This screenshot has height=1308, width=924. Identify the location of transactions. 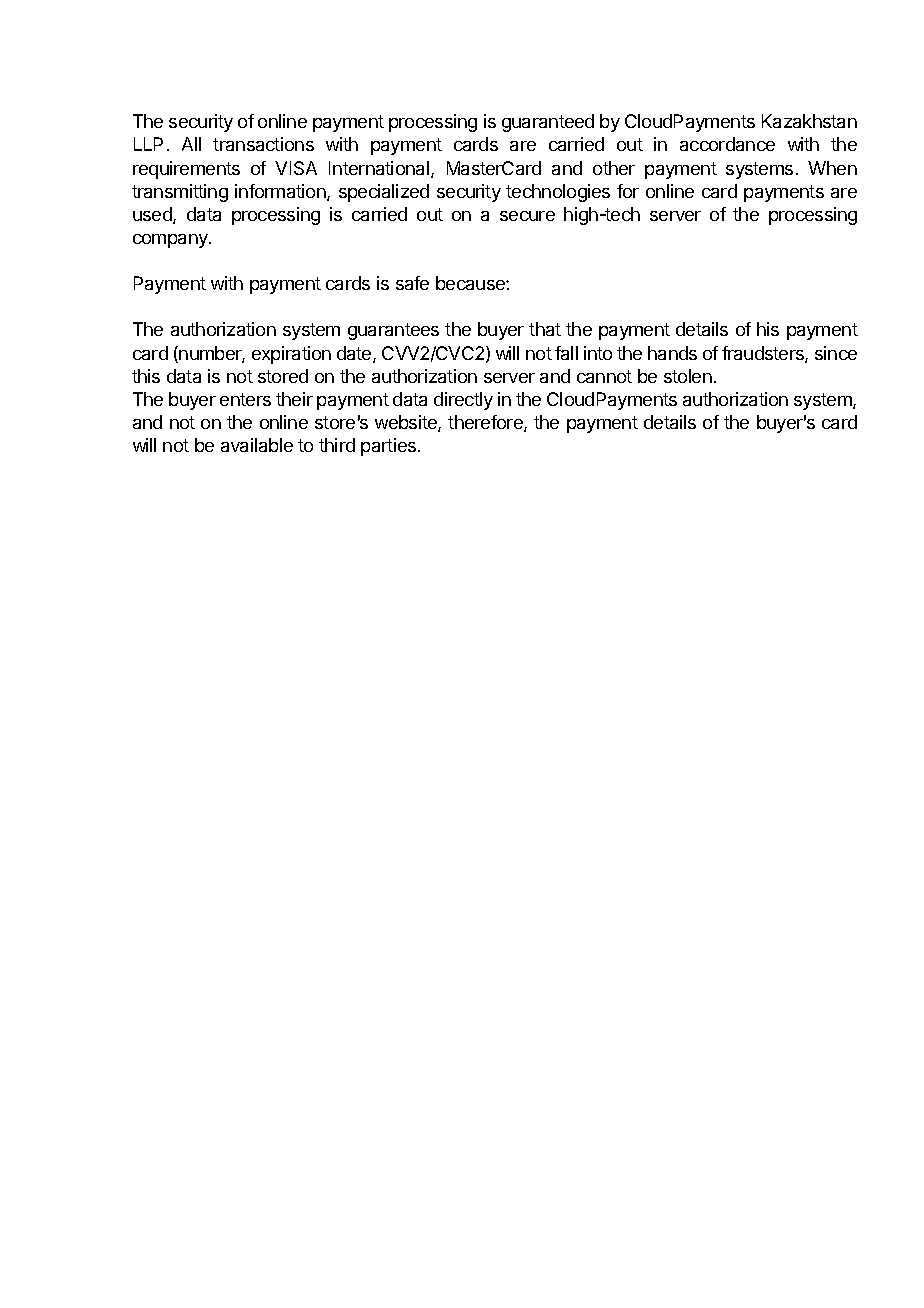
(263, 144).
